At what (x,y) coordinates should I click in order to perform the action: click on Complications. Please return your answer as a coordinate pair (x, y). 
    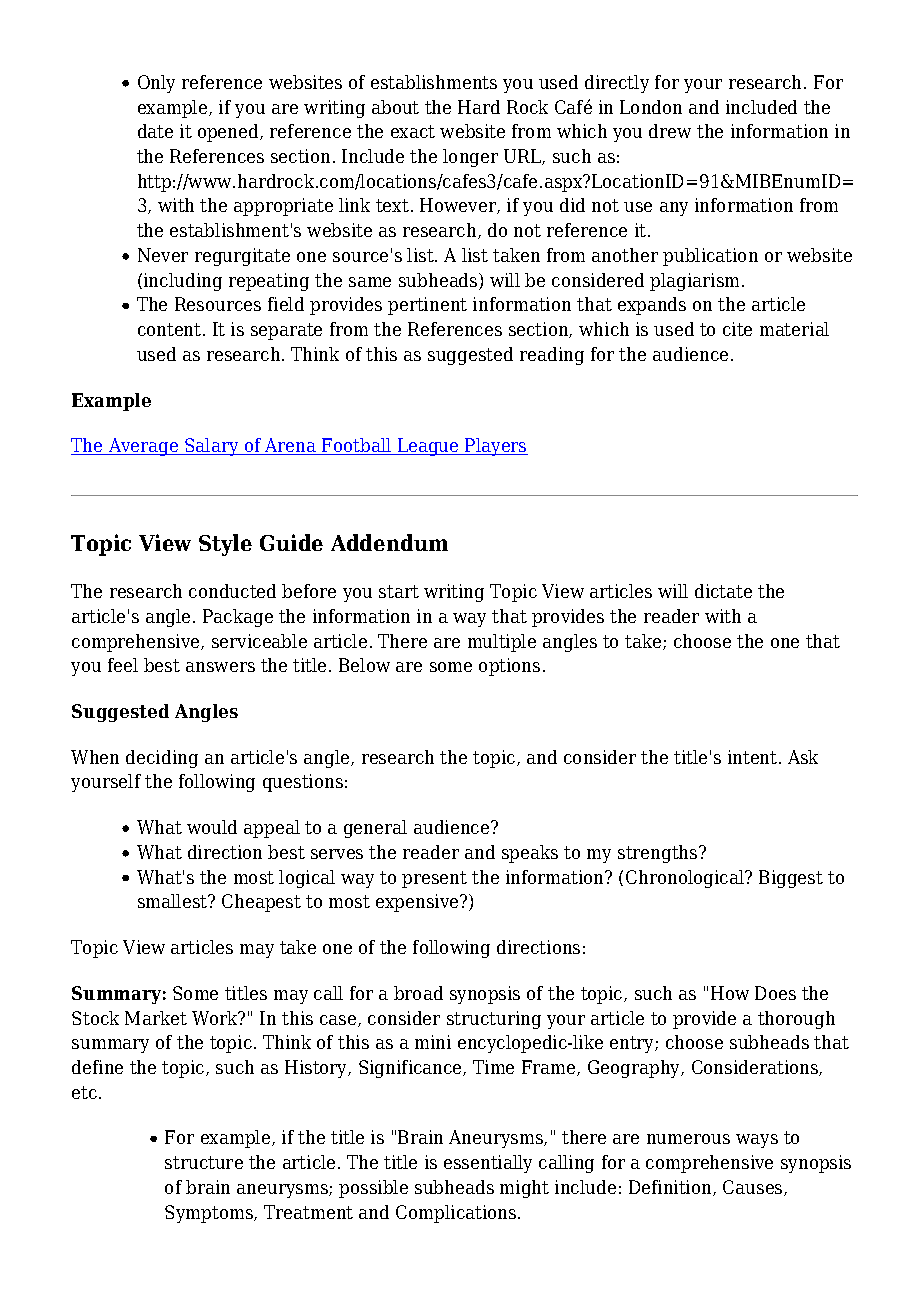
    Looking at the image, I should click on (457, 1214).
